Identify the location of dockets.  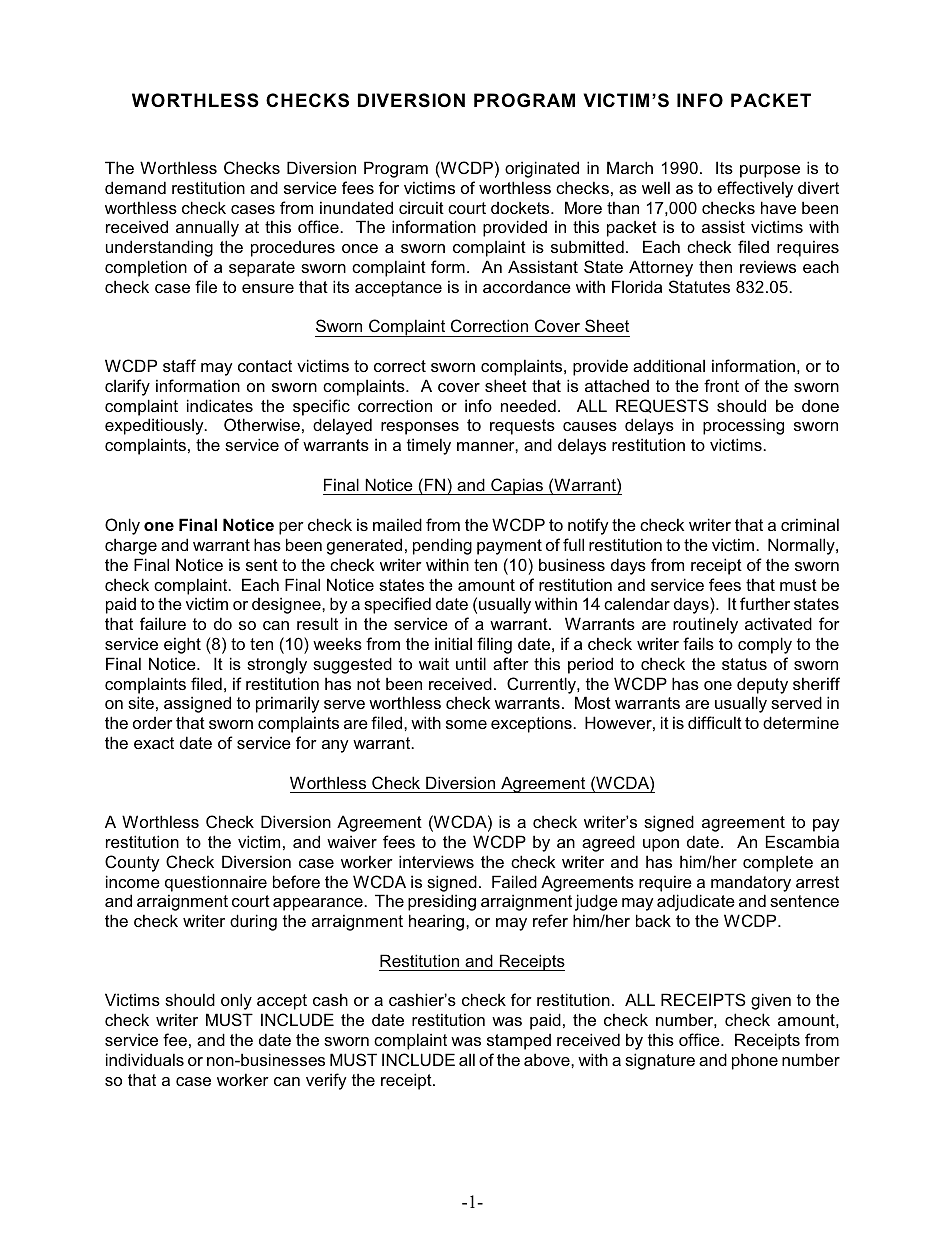
(521, 207).
